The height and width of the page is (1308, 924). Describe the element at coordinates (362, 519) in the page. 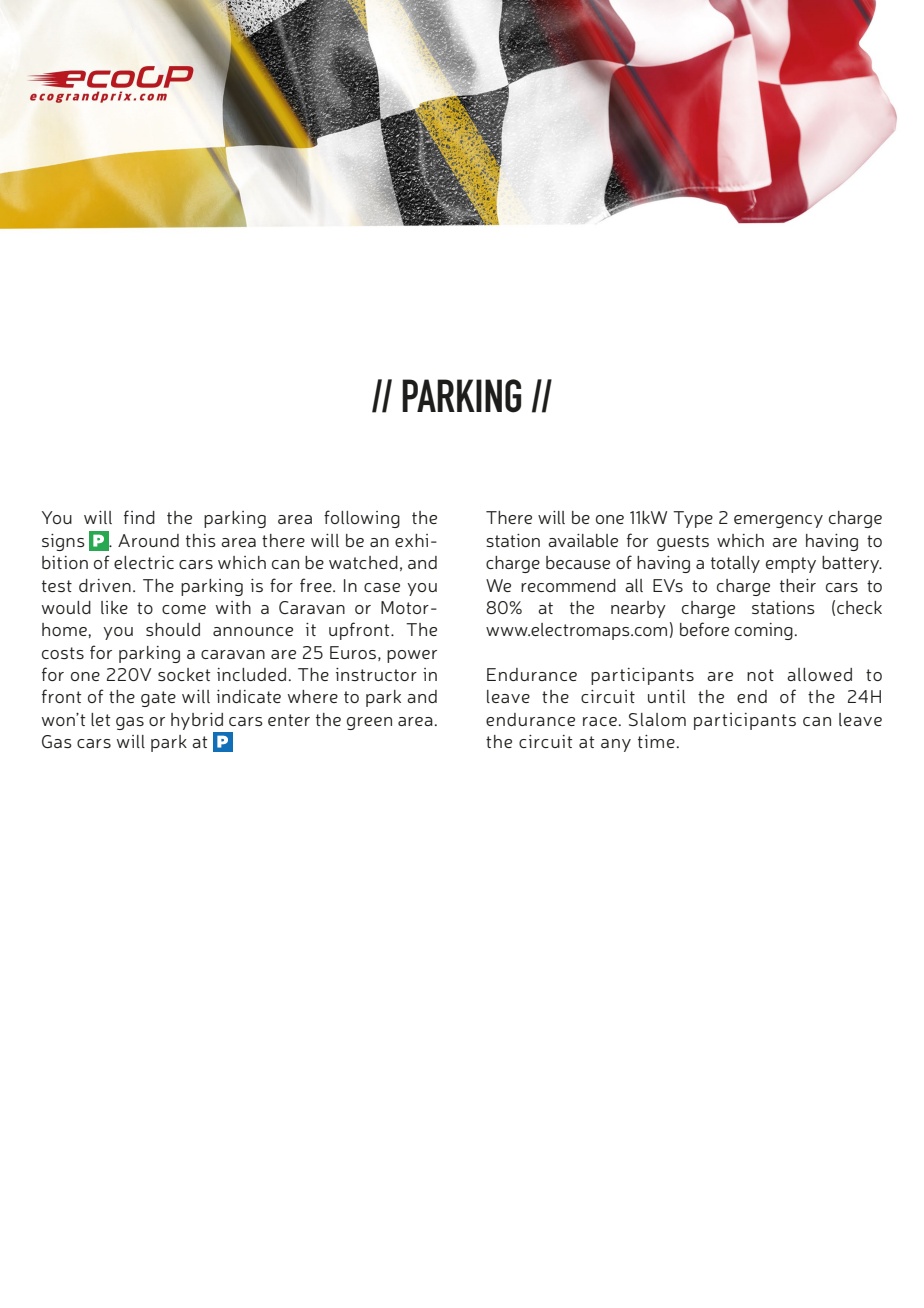

I see `following` at that location.
